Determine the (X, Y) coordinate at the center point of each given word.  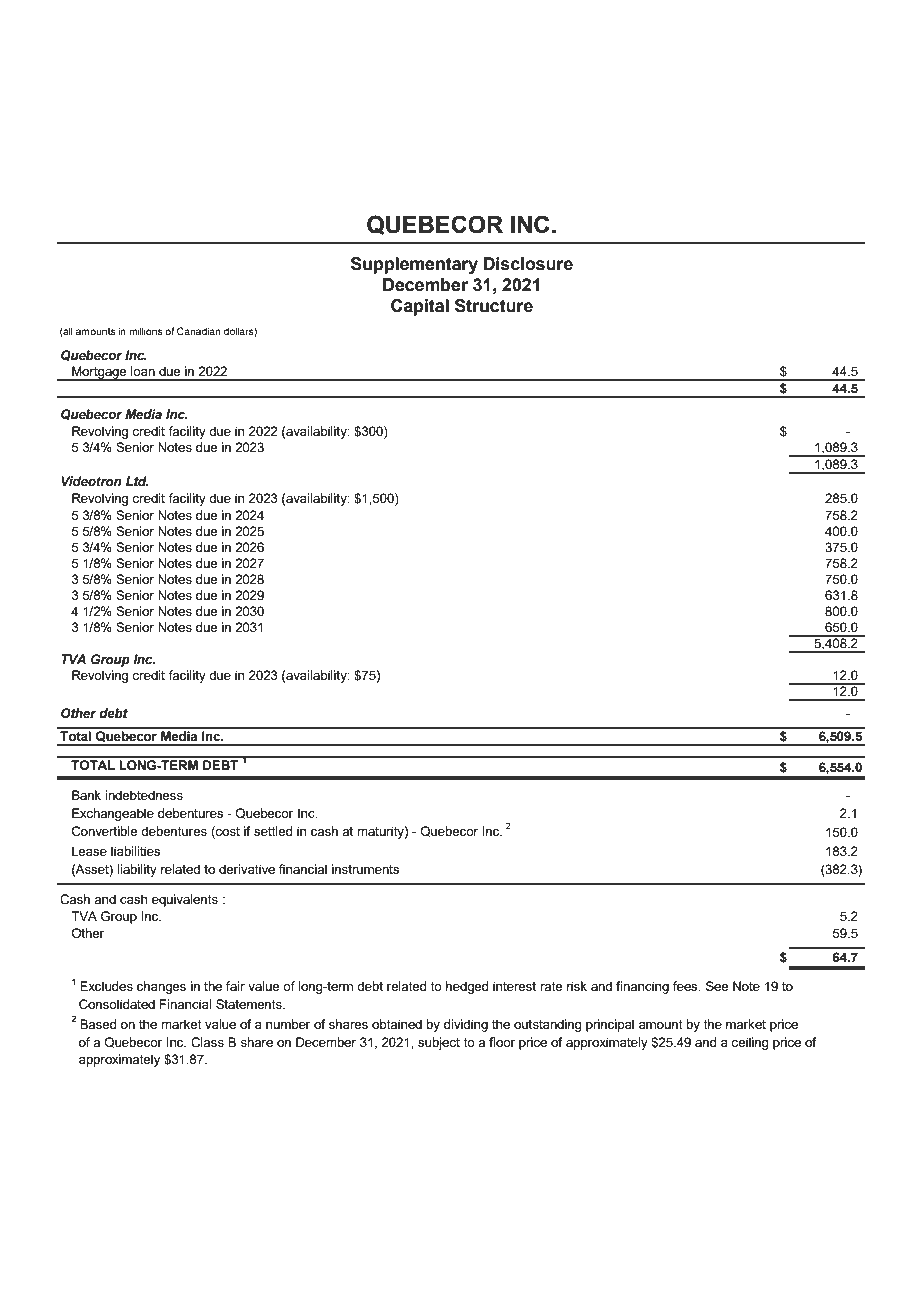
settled (273, 831)
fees (686, 986)
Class (207, 1042)
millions (145, 331)
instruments (365, 869)
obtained (397, 1024)
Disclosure (528, 264)
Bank (86, 795)
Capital (420, 307)
